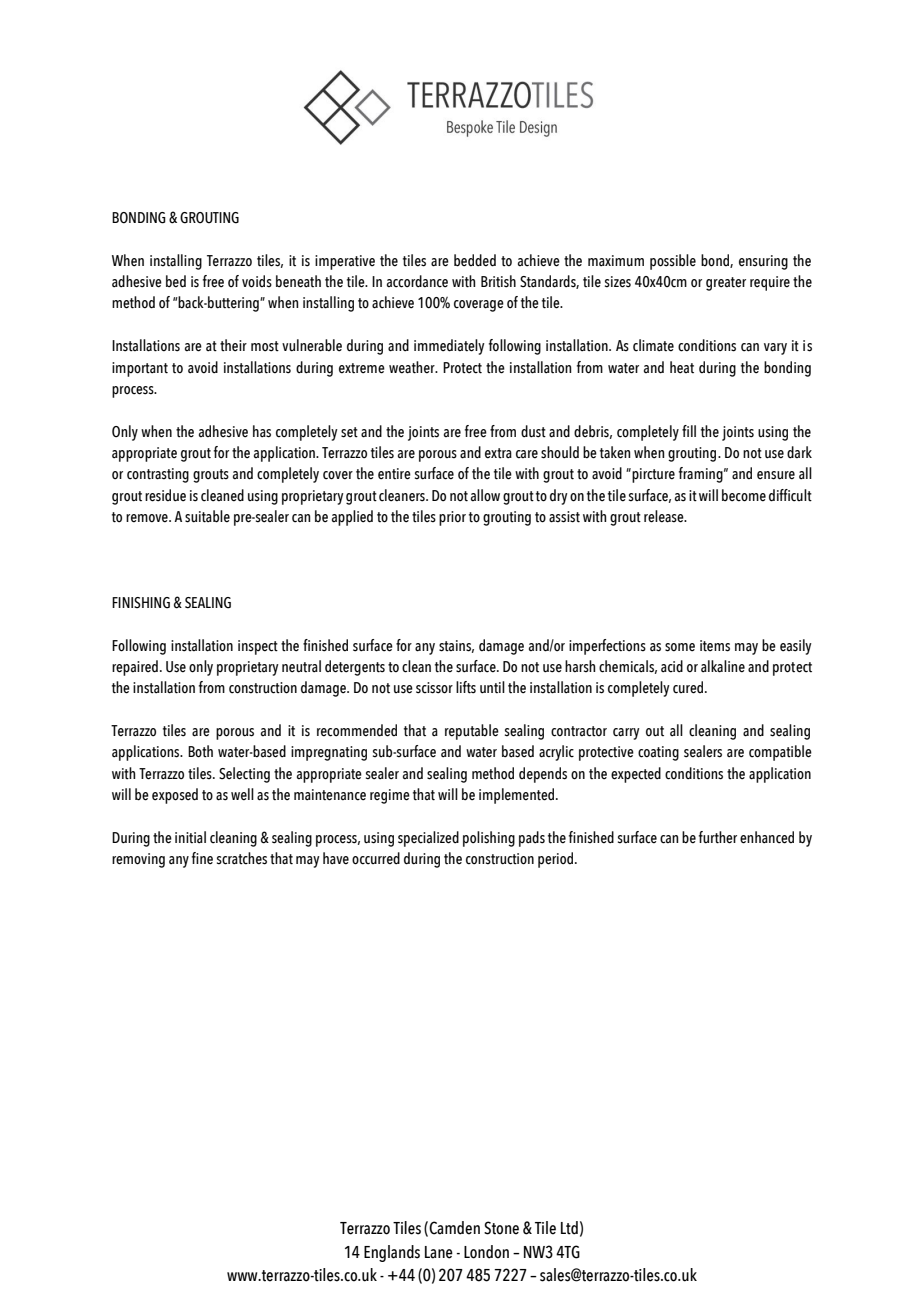 This screenshot has height=1308, width=924. I want to click on greater, so click(726, 284).
